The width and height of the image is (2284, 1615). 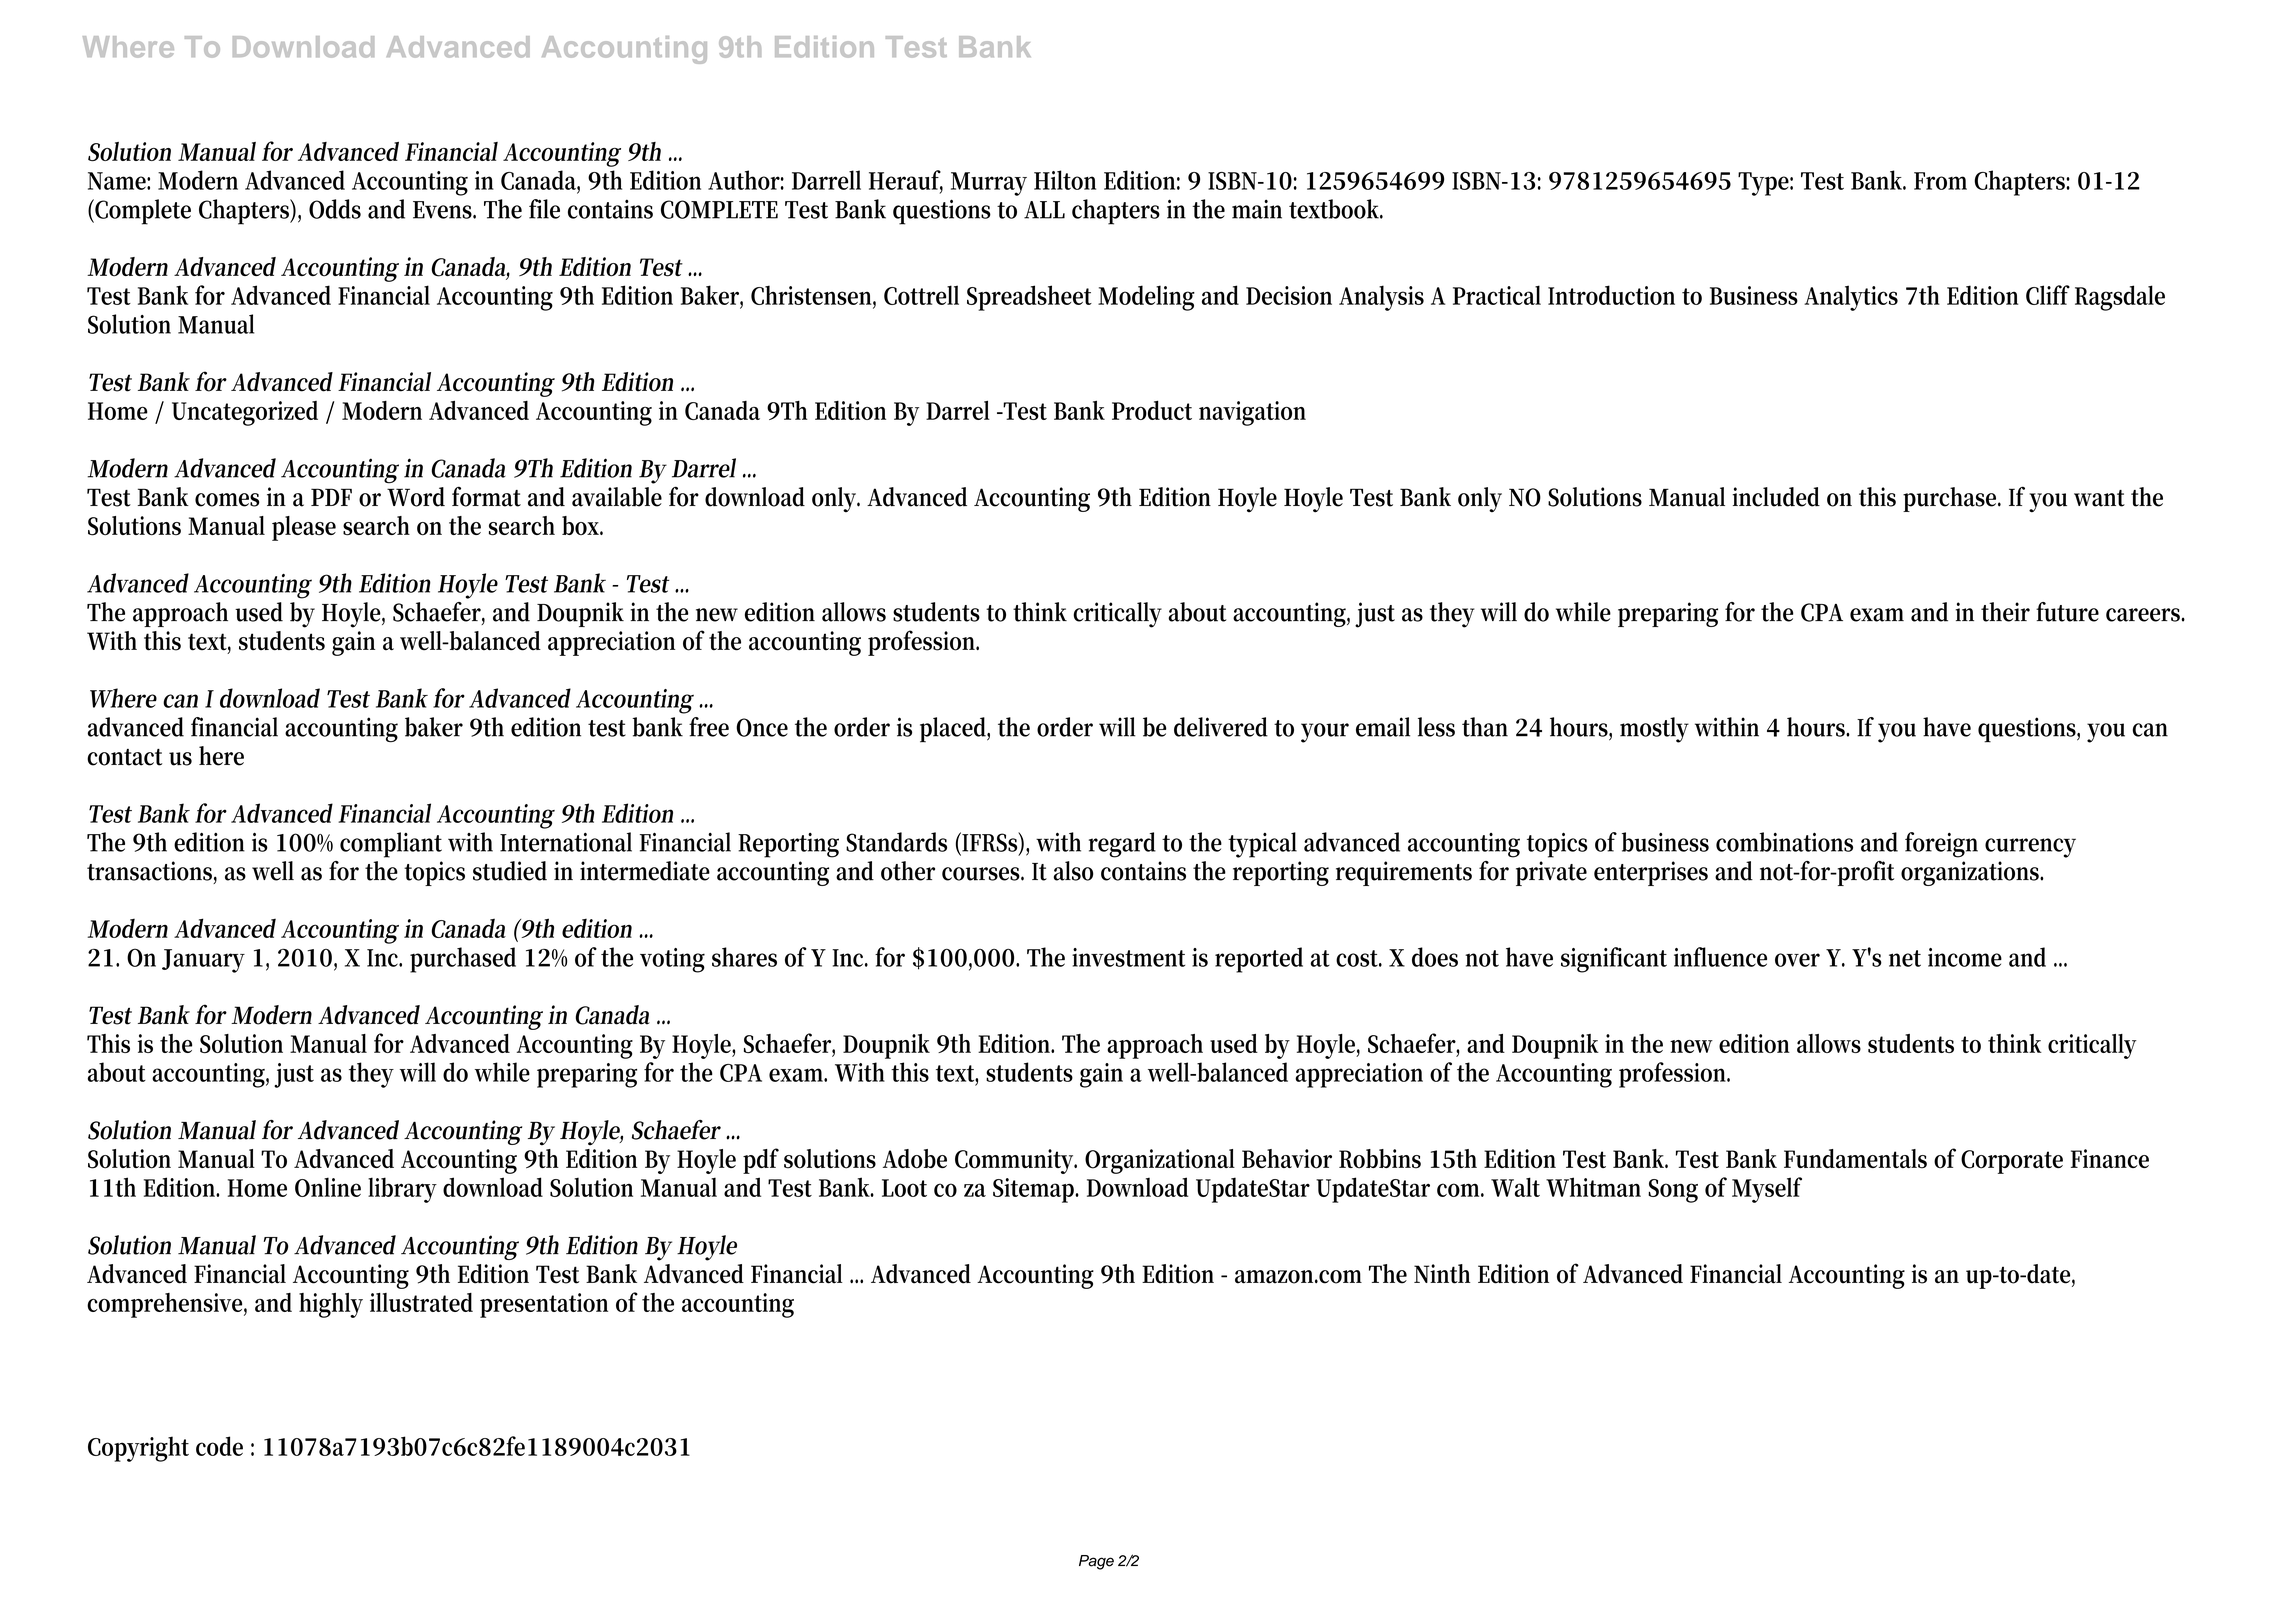 I want to click on Myself, so click(x=1767, y=1190).
